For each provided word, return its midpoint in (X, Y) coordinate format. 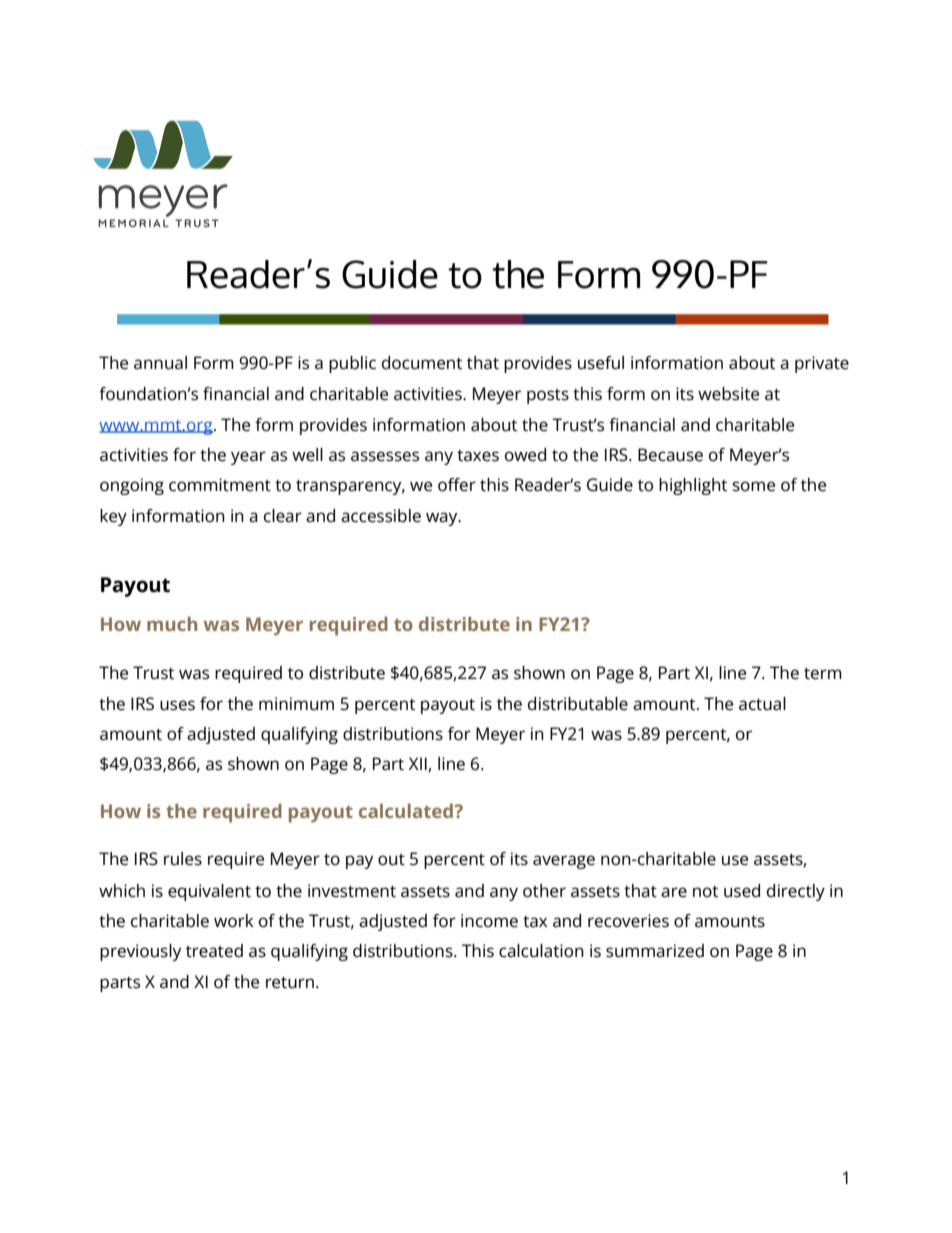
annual (160, 363)
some (753, 486)
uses (177, 705)
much (172, 624)
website (728, 394)
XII (419, 764)
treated (214, 951)
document (422, 363)
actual (762, 704)
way (443, 519)
